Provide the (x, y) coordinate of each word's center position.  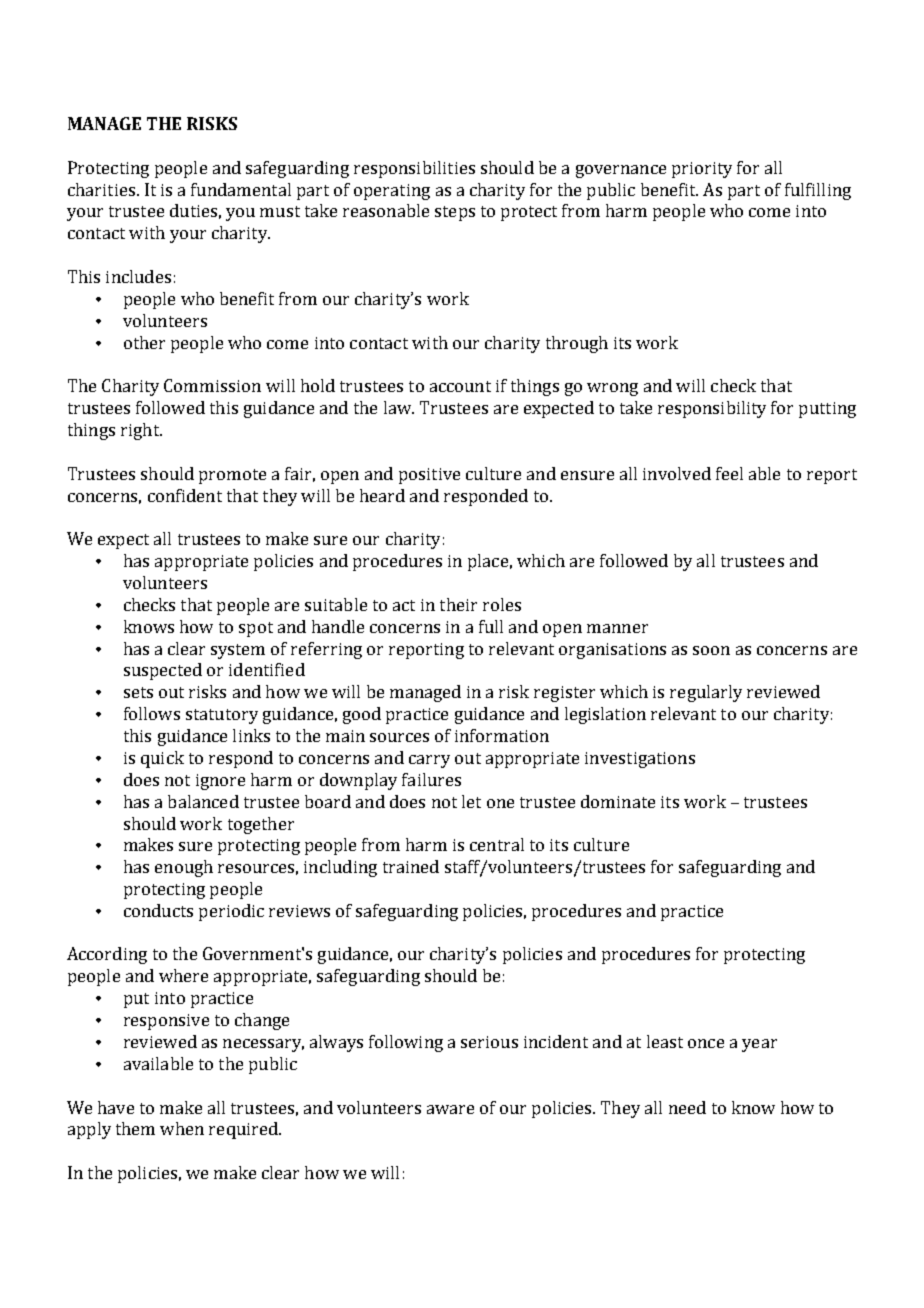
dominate (618, 801)
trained (411, 866)
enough (184, 868)
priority (702, 170)
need (687, 1107)
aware (450, 1109)
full (491, 626)
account (460, 386)
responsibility (712, 409)
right (141, 431)
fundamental (241, 189)
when (182, 1128)
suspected (163, 671)
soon (711, 650)
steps (455, 213)
